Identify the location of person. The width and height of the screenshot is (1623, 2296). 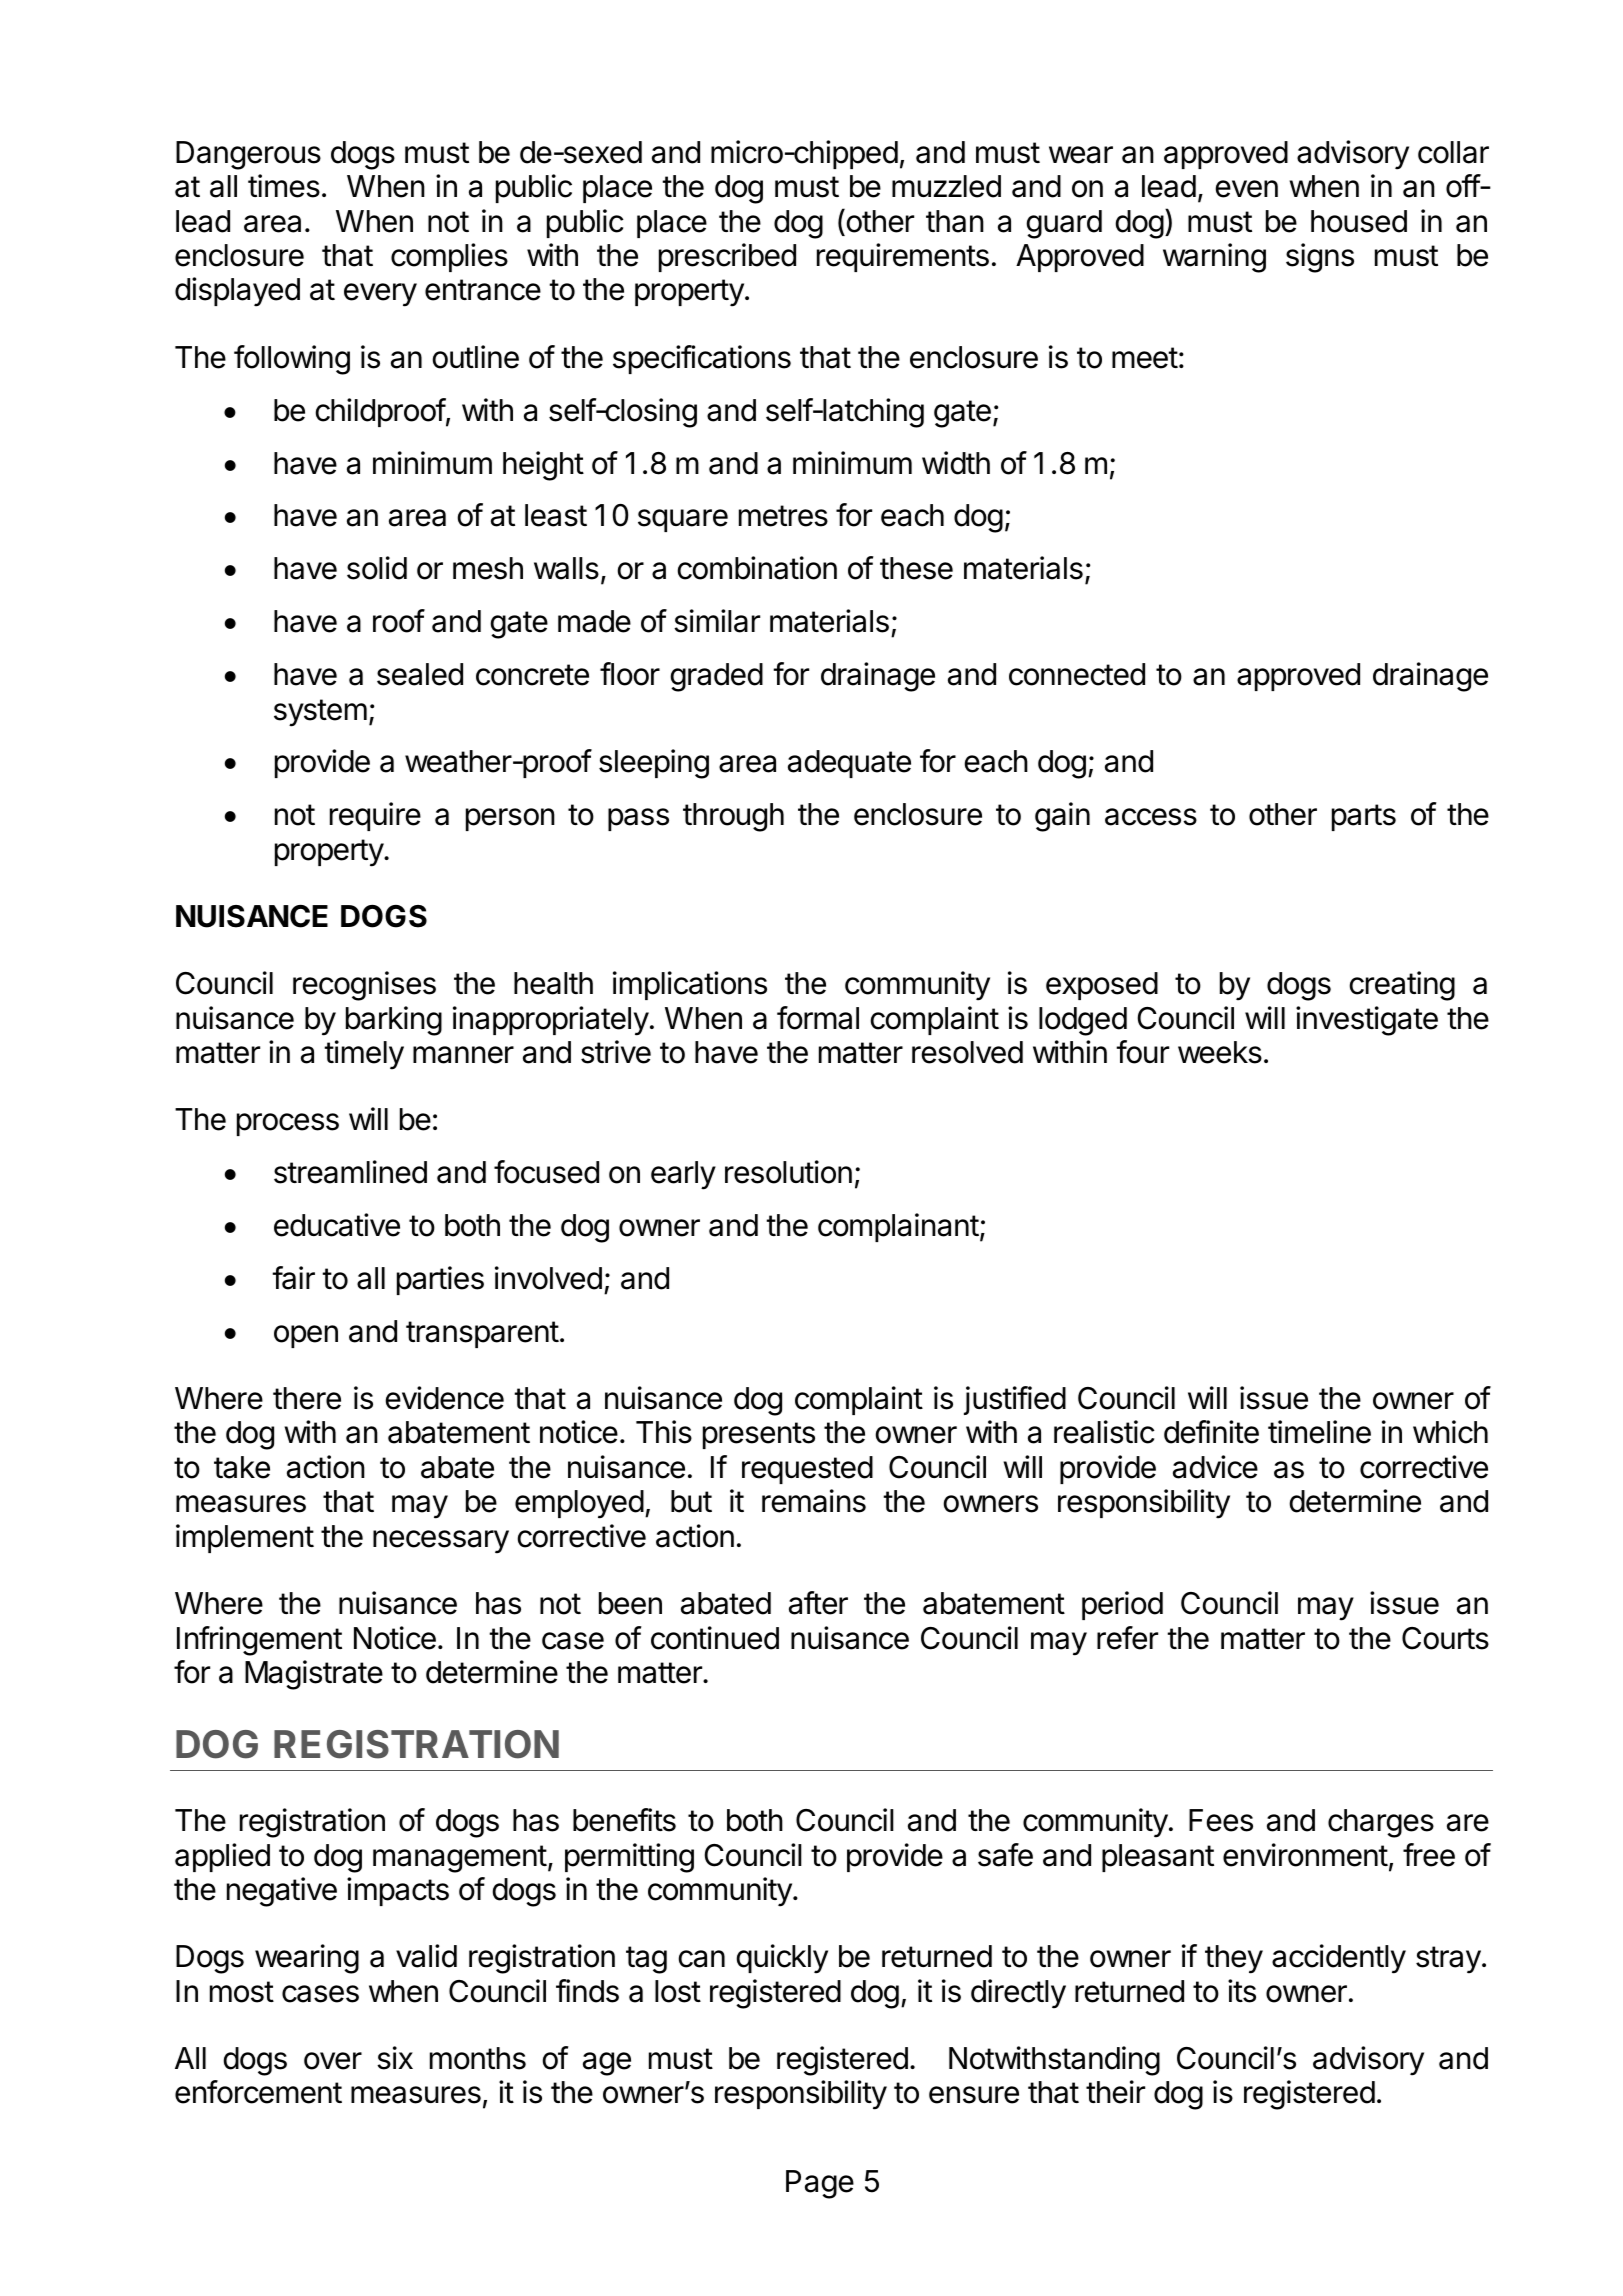
(510, 819).
